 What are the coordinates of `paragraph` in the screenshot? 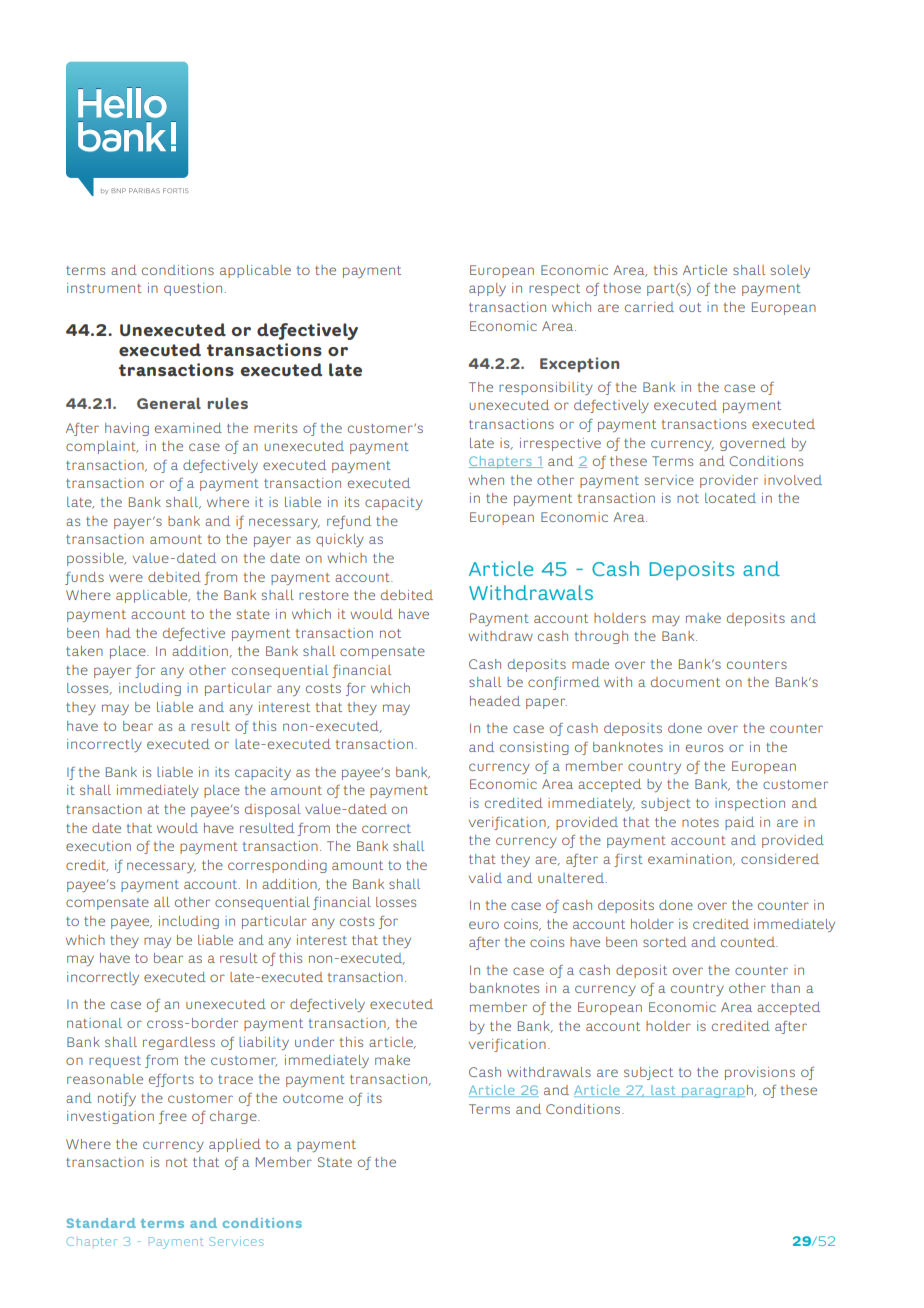 It's located at (717, 1091).
